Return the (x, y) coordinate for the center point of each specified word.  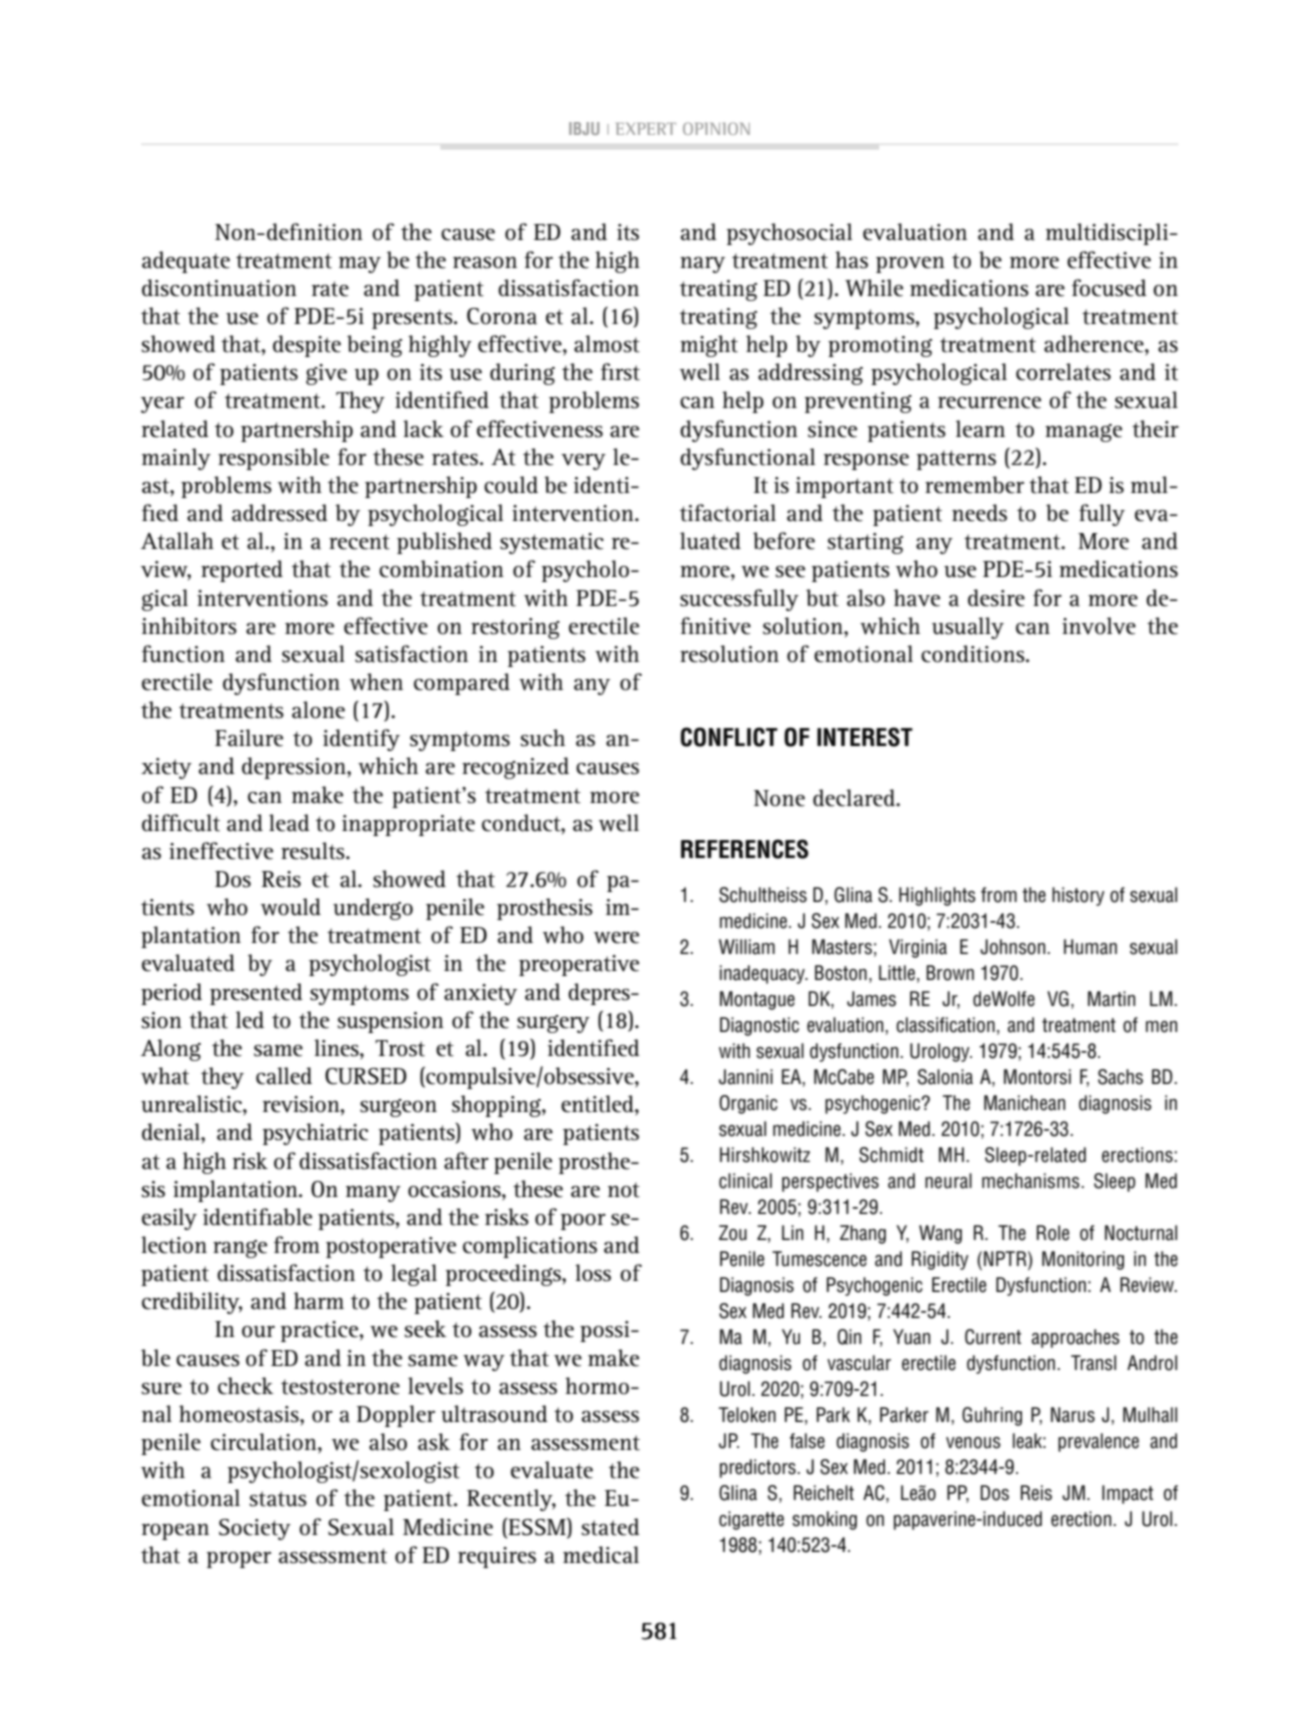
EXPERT (646, 129)
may (360, 265)
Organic (748, 1104)
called (284, 1076)
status (278, 1499)
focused (1109, 288)
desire (996, 598)
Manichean (1024, 1103)
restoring (515, 628)
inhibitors (189, 626)
